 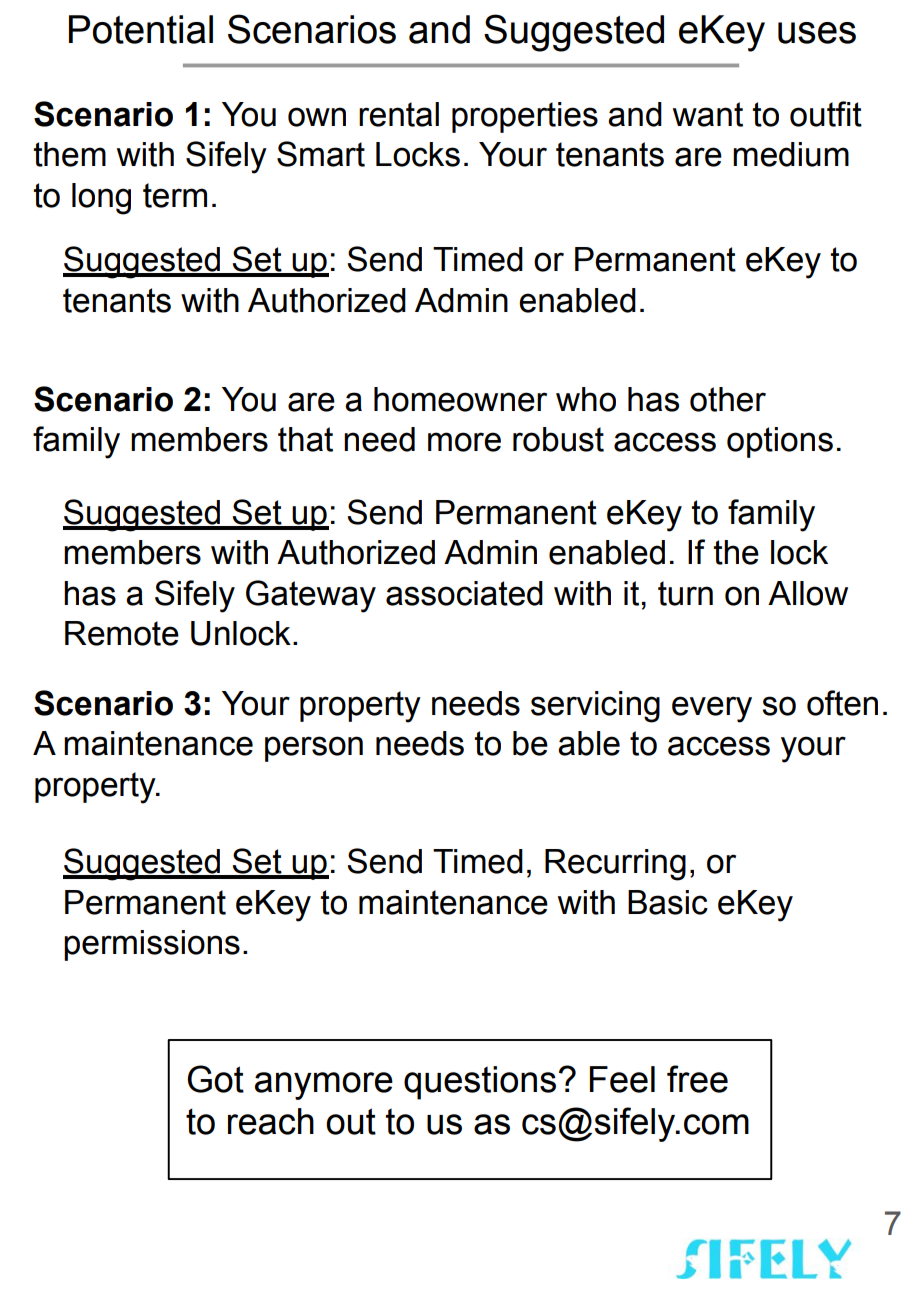 I want to click on that, so click(x=305, y=439).
